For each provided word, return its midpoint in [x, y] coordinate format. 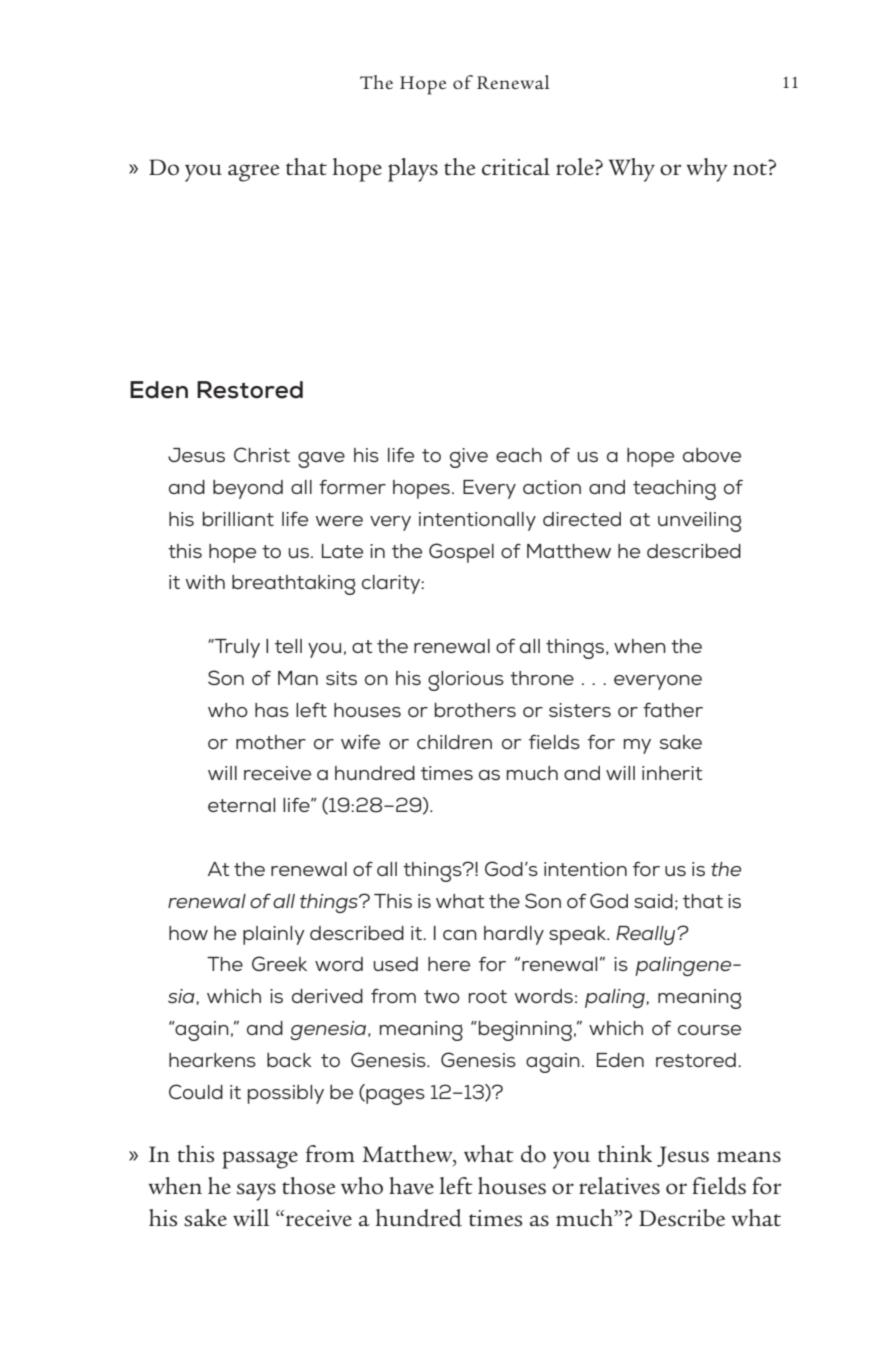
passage [260, 1160]
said [653, 901]
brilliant [238, 519]
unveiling [699, 522]
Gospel [461, 553]
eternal [241, 805]
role [576, 167]
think [625, 1153]
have [411, 1185]
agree [253, 173]
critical [516, 167]
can [460, 935]
